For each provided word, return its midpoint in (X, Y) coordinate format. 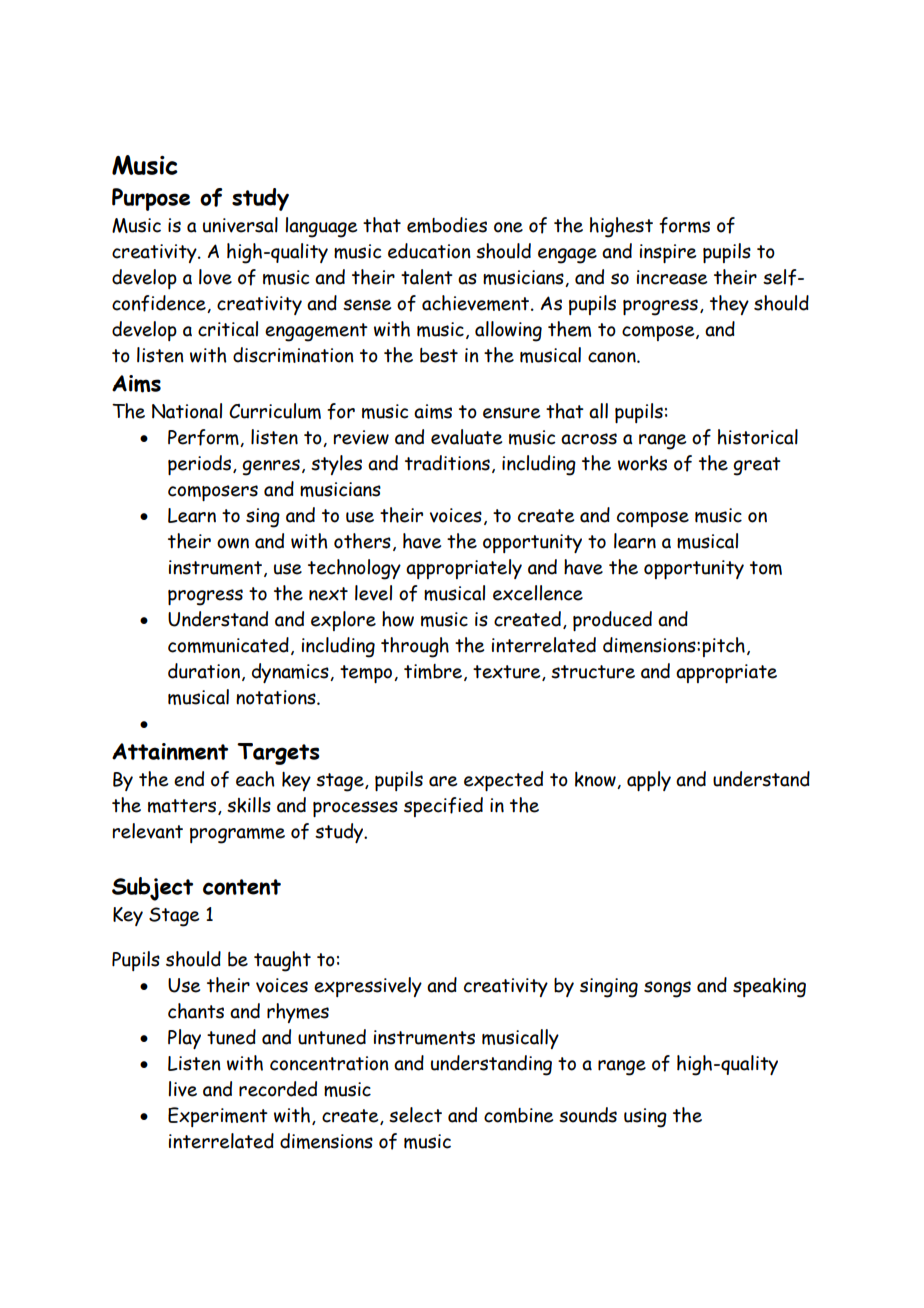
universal (240, 225)
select (415, 1115)
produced (612, 621)
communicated (228, 645)
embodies (447, 225)
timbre (434, 672)
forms (684, 225)
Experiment (218, 1117)
